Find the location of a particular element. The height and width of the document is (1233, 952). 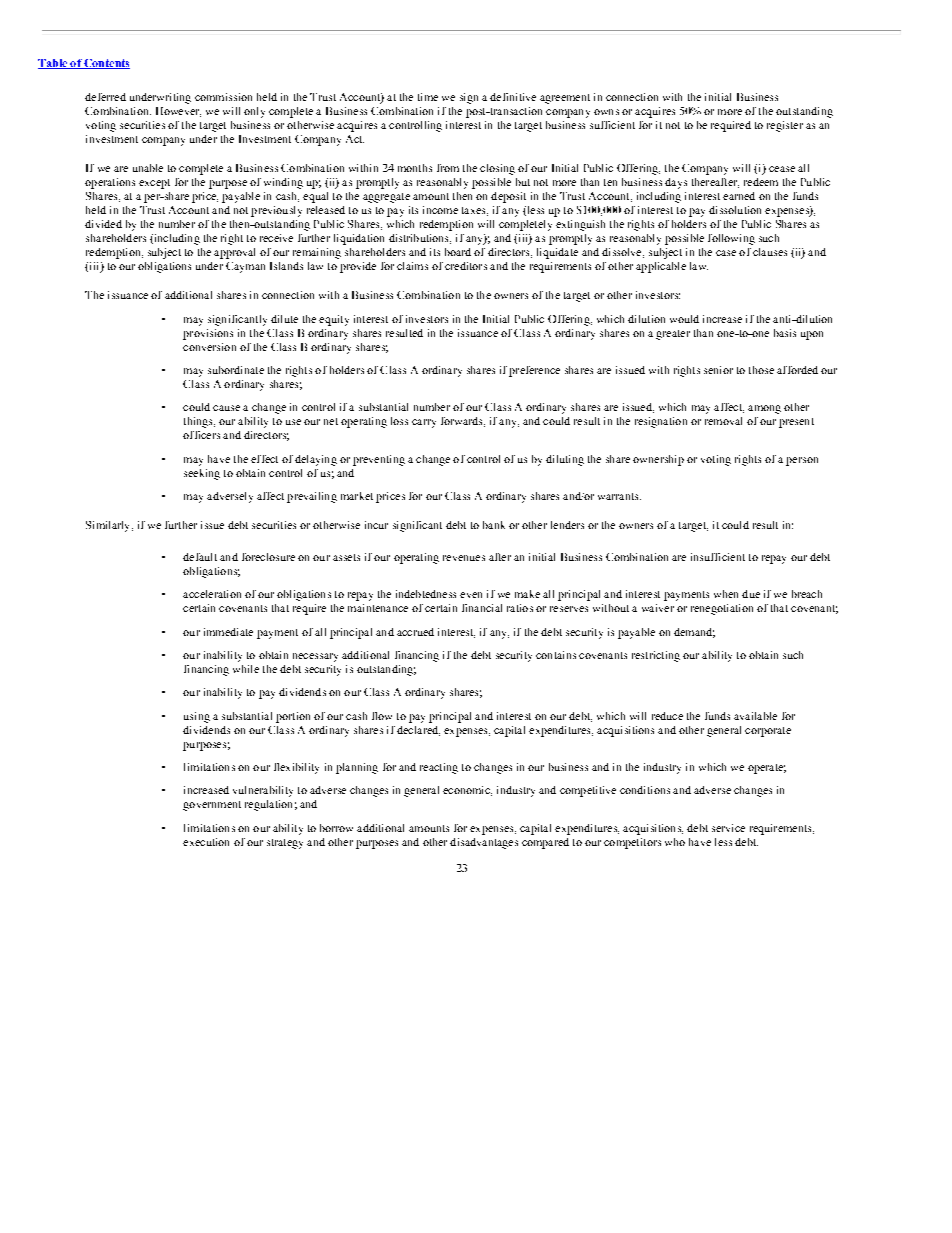

Similarly is located at coordinates (109, 526).
